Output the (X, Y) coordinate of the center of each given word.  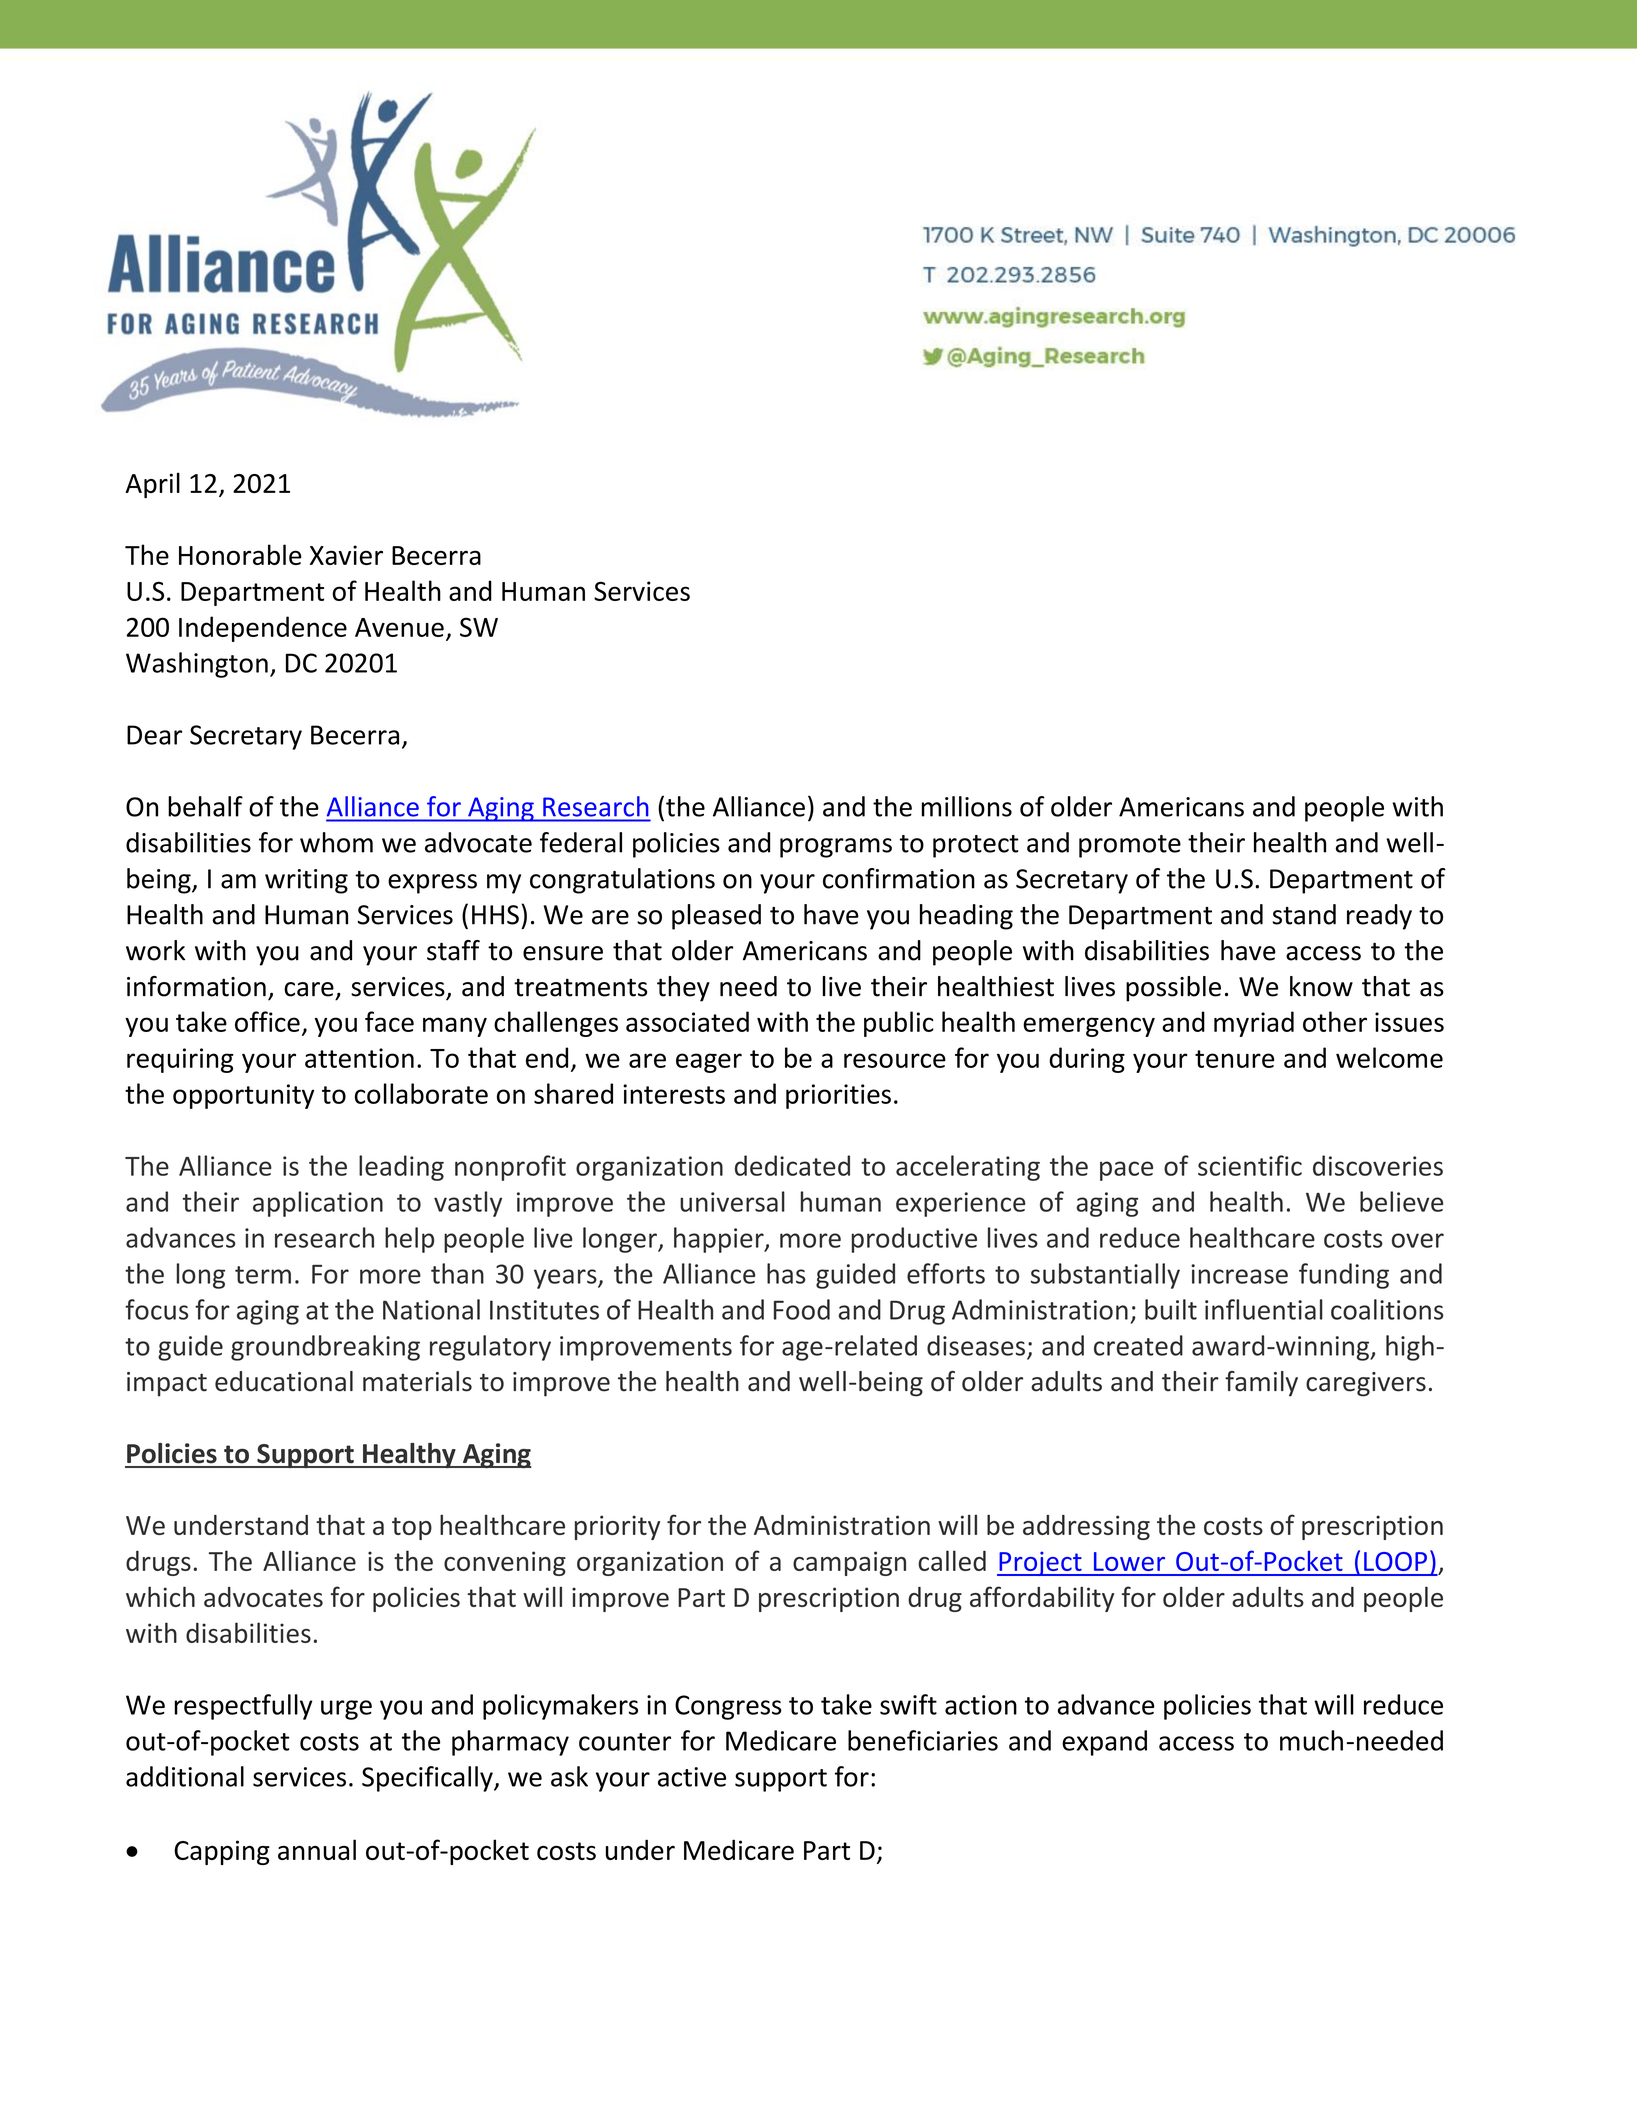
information (196, 986)
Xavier (346, 555)
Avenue (399, 627)
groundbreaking (325, 1348)
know (1321, 986)
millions (967, 806)
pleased (716, 917)
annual (317, 1849)
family (1261, 1384)
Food (802, 1309)
